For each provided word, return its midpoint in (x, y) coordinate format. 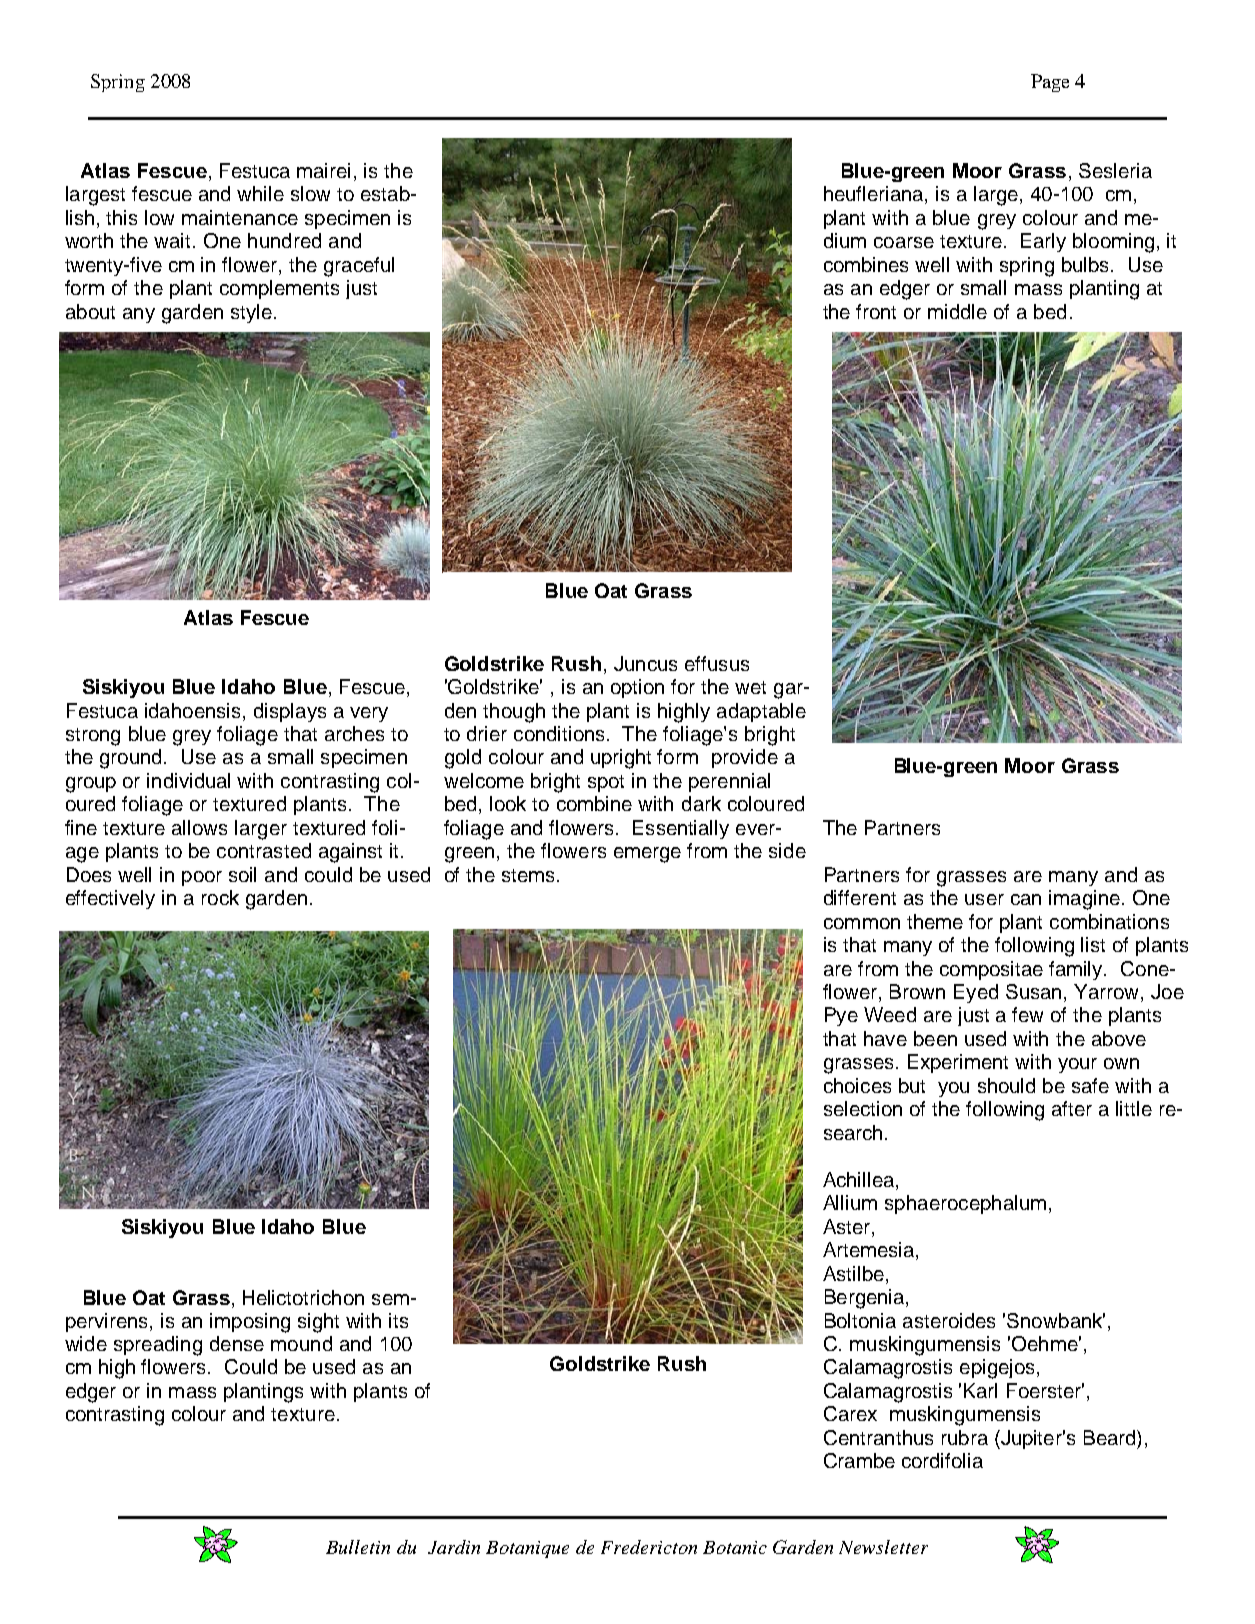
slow (310, 193)
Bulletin (358, 1547)
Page (1050, 83)
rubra (965, 1437)
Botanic (735, 1547)
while (260, 193)
